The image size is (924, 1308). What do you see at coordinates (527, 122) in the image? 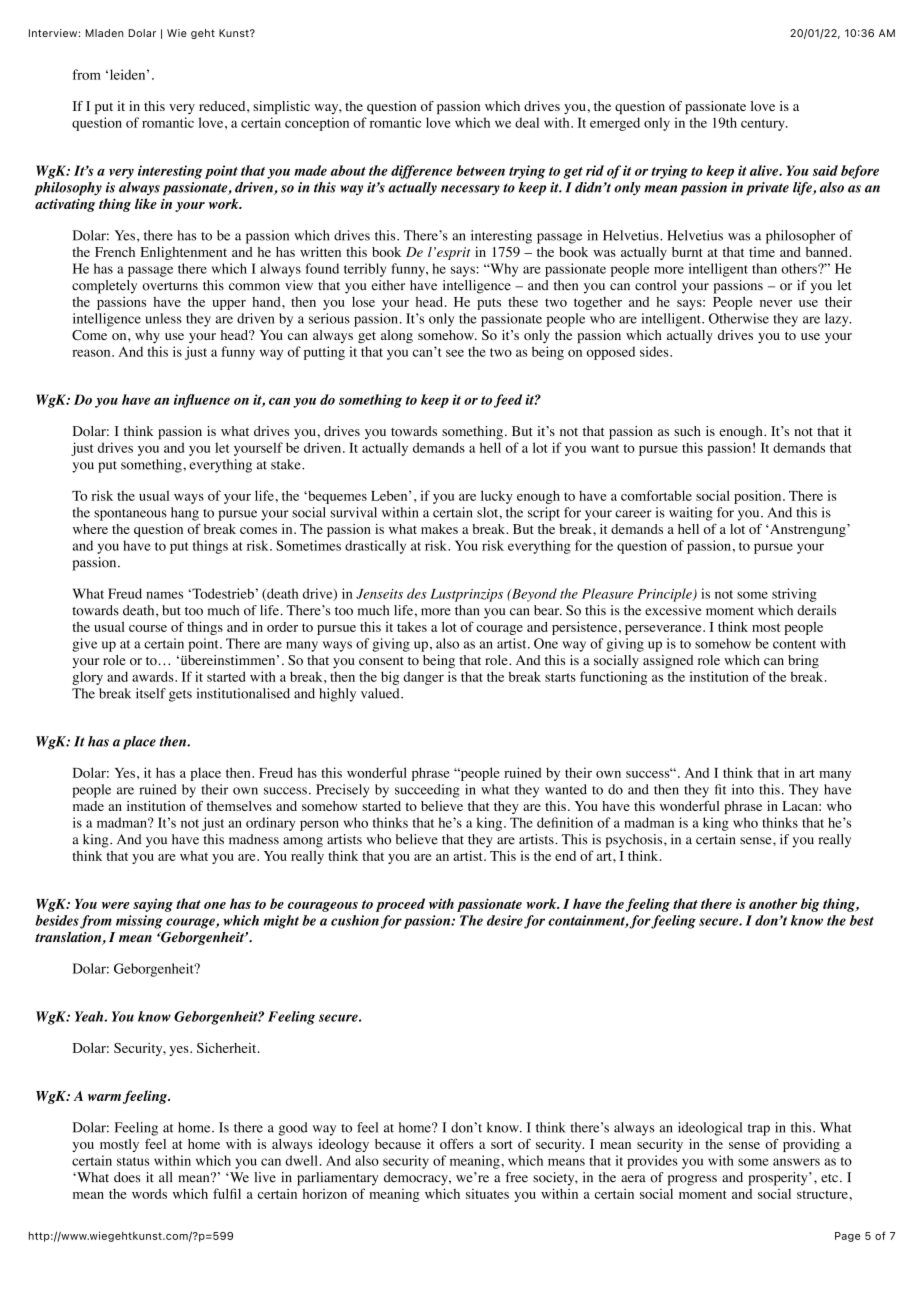
I see `deal` at bounding box center [527, 122].
